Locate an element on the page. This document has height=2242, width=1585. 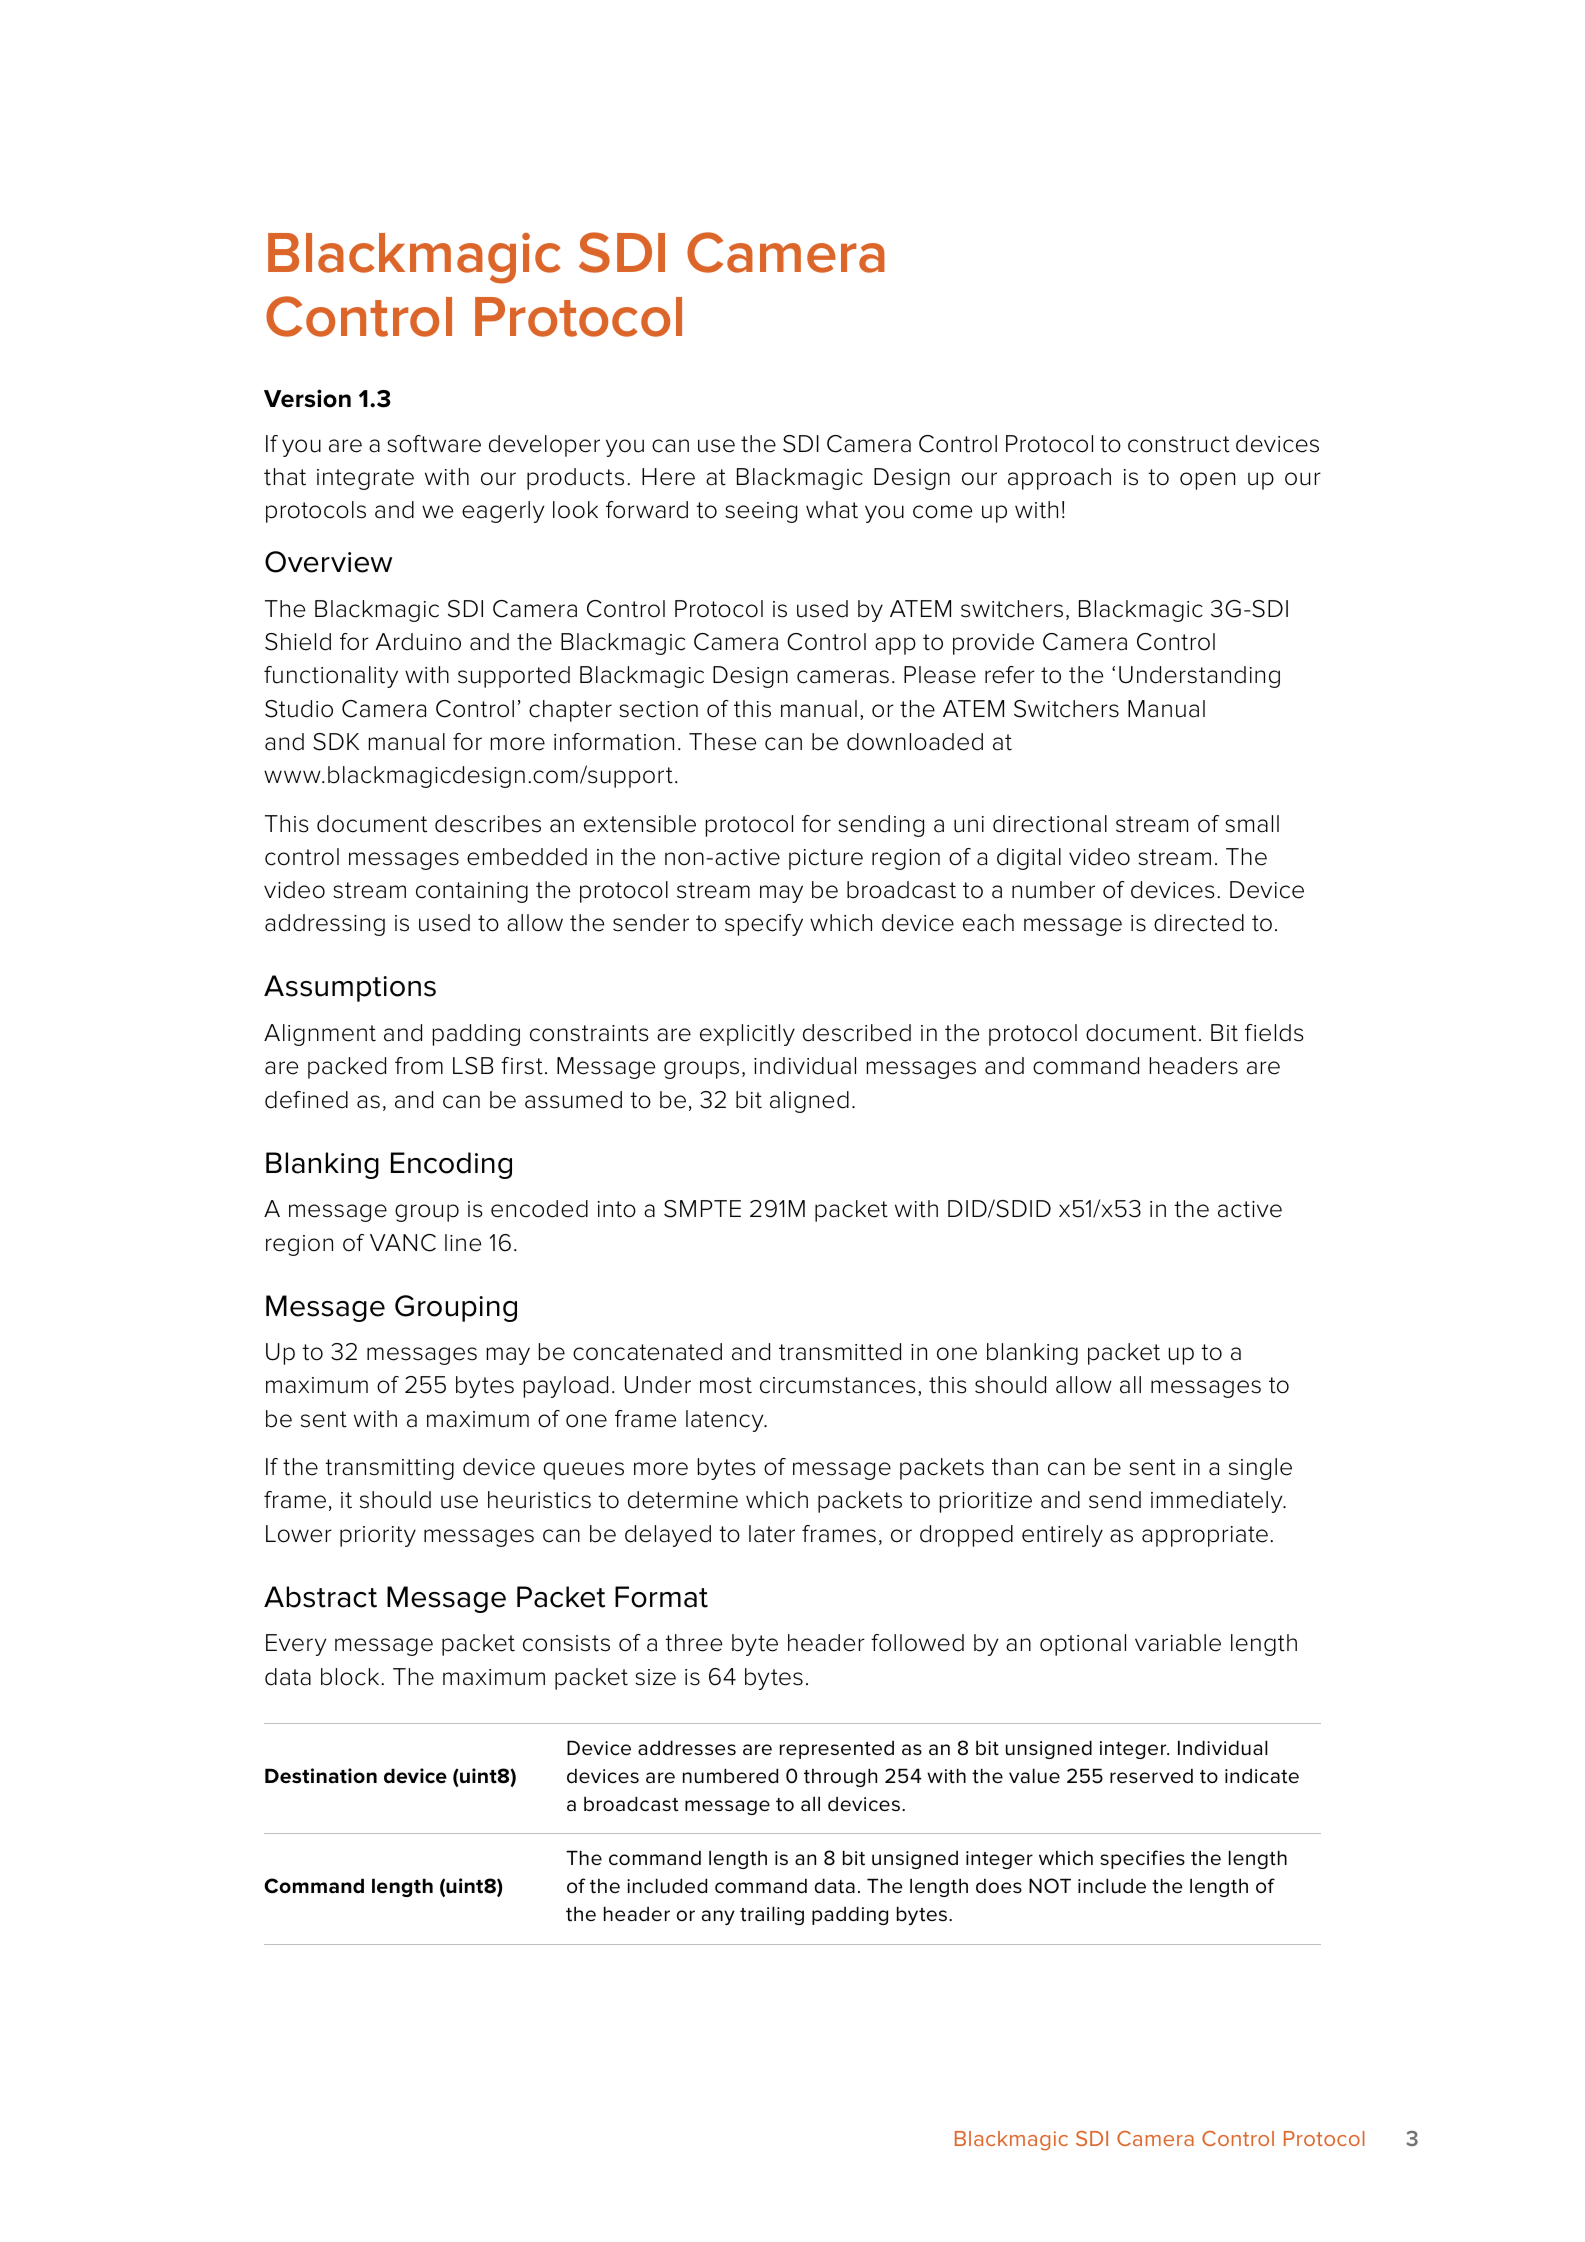
fields is located at coordinates (1274, 1033).
